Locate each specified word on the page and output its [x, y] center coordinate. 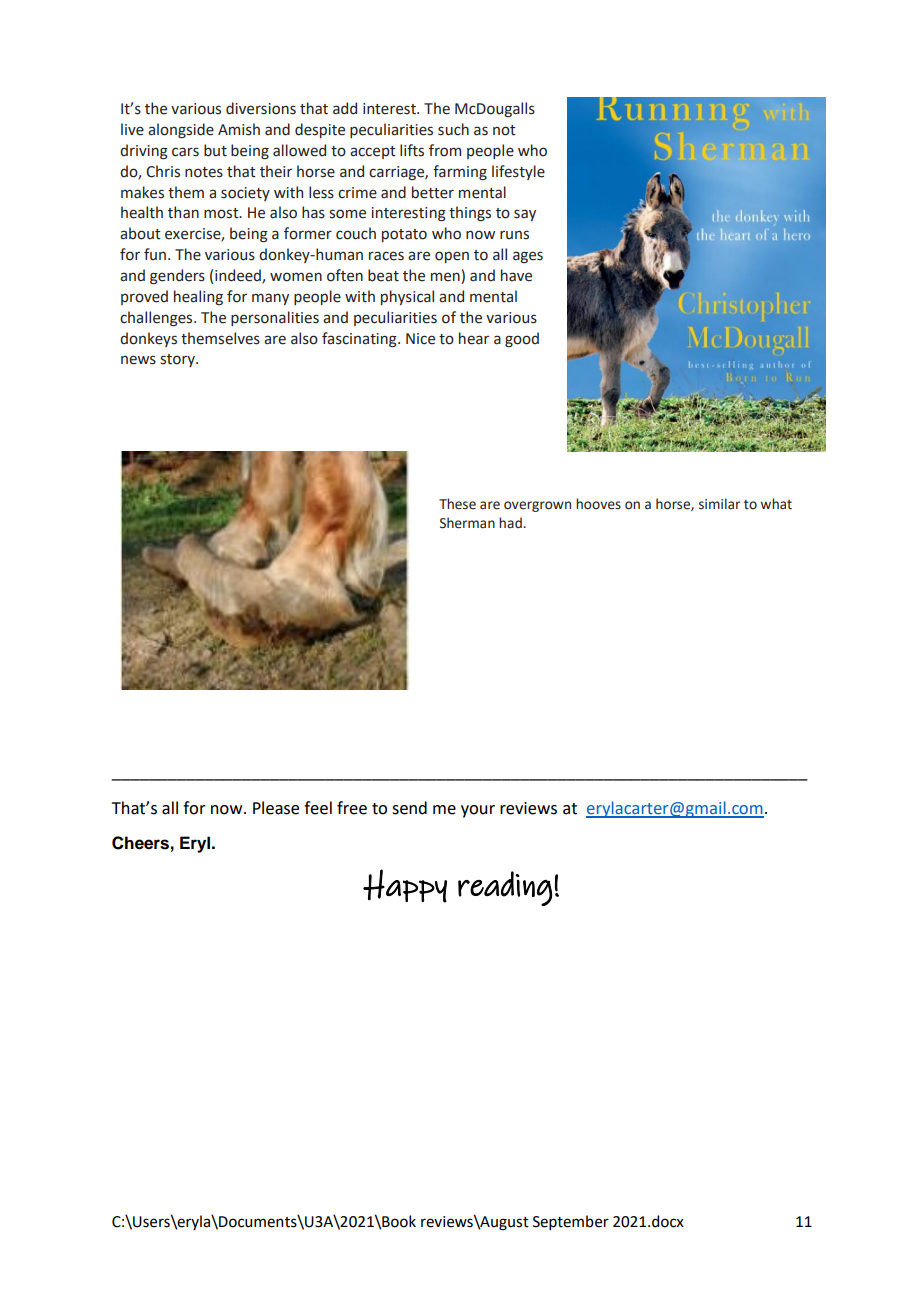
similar [719, 504]
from [445, 150]
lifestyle [518, 172]
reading [505, 888]
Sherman [467, 523]
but [215, 150]
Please [276, 808]
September [571, 1222]
